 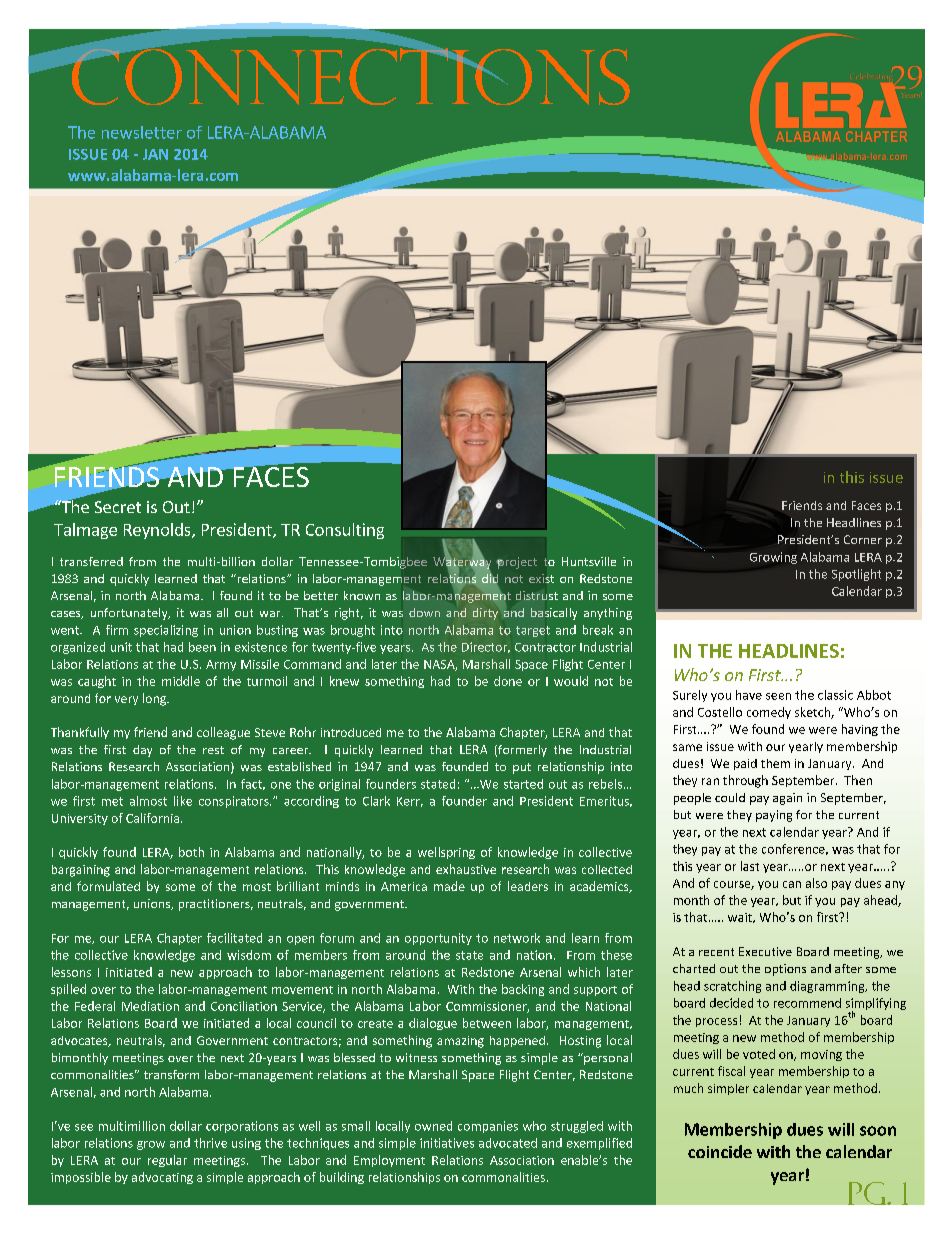 What do you see at coordinates (517, 938) in the document?
I see `network` at bounding box center [517, 938].
